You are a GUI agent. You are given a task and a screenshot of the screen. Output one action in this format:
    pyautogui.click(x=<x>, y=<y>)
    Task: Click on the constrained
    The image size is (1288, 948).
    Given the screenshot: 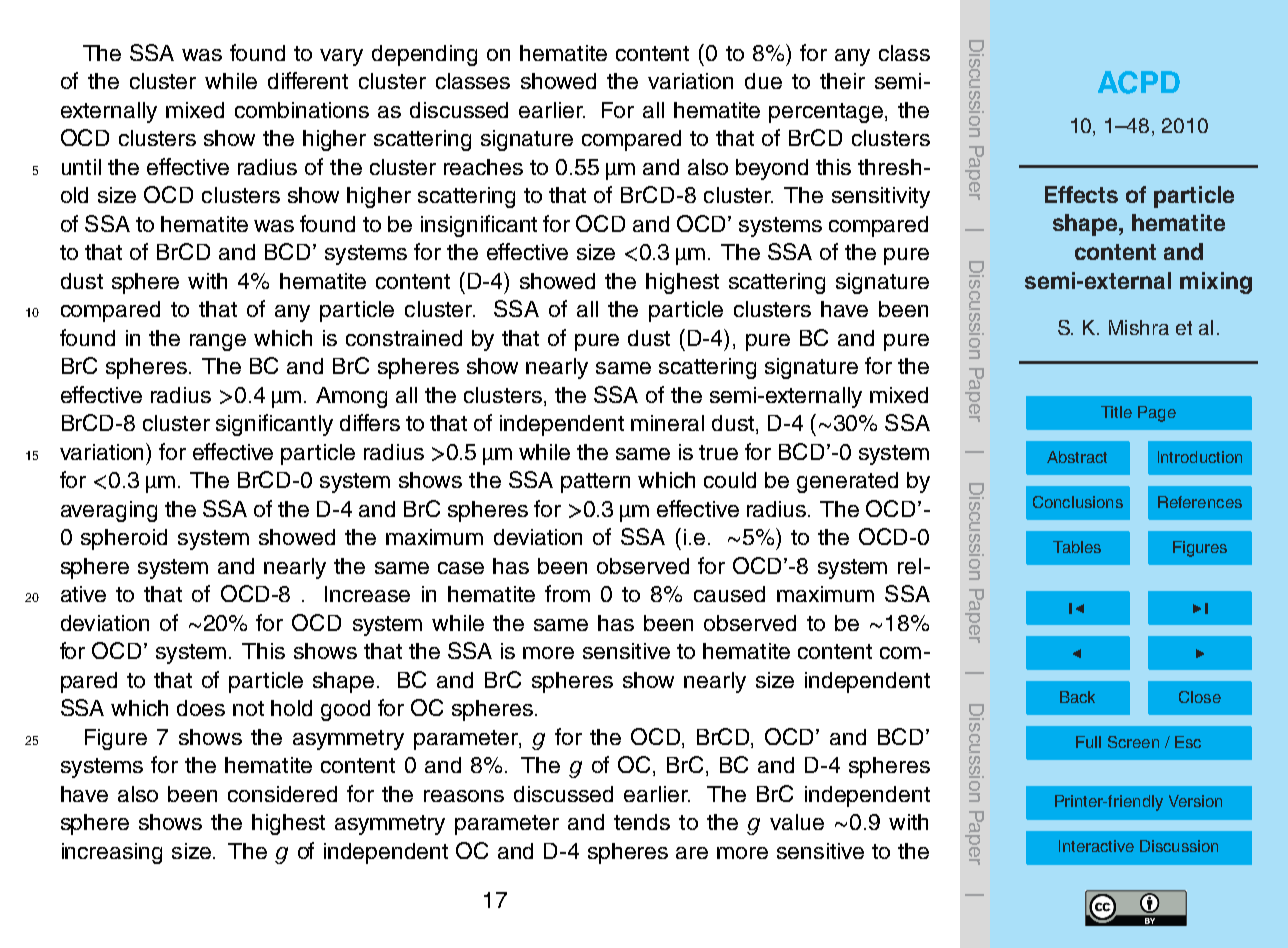 What is the action you would take?
    pyautogui.click(x=404, y=338)
